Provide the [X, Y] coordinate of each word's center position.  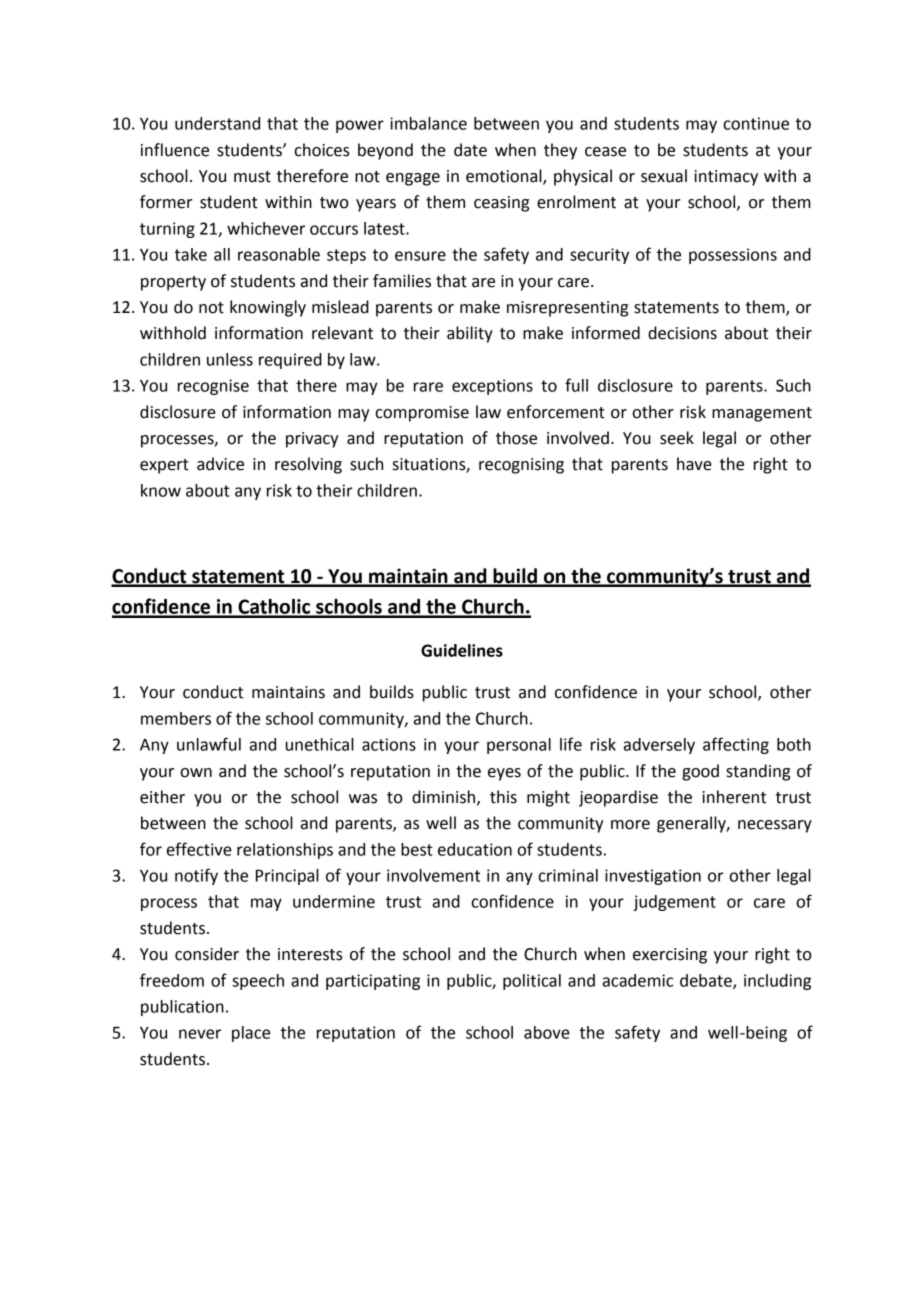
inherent [734, 797]
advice [220, 464]
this [503, 797]
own [196, 773]
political [532, 982]
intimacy [726, 178]
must [252, 177]
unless [230, 359]
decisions [682, 333]
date [470, 150]
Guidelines [462, 650]
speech [258, 982]
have [694, 464]
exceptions [492, 387]
